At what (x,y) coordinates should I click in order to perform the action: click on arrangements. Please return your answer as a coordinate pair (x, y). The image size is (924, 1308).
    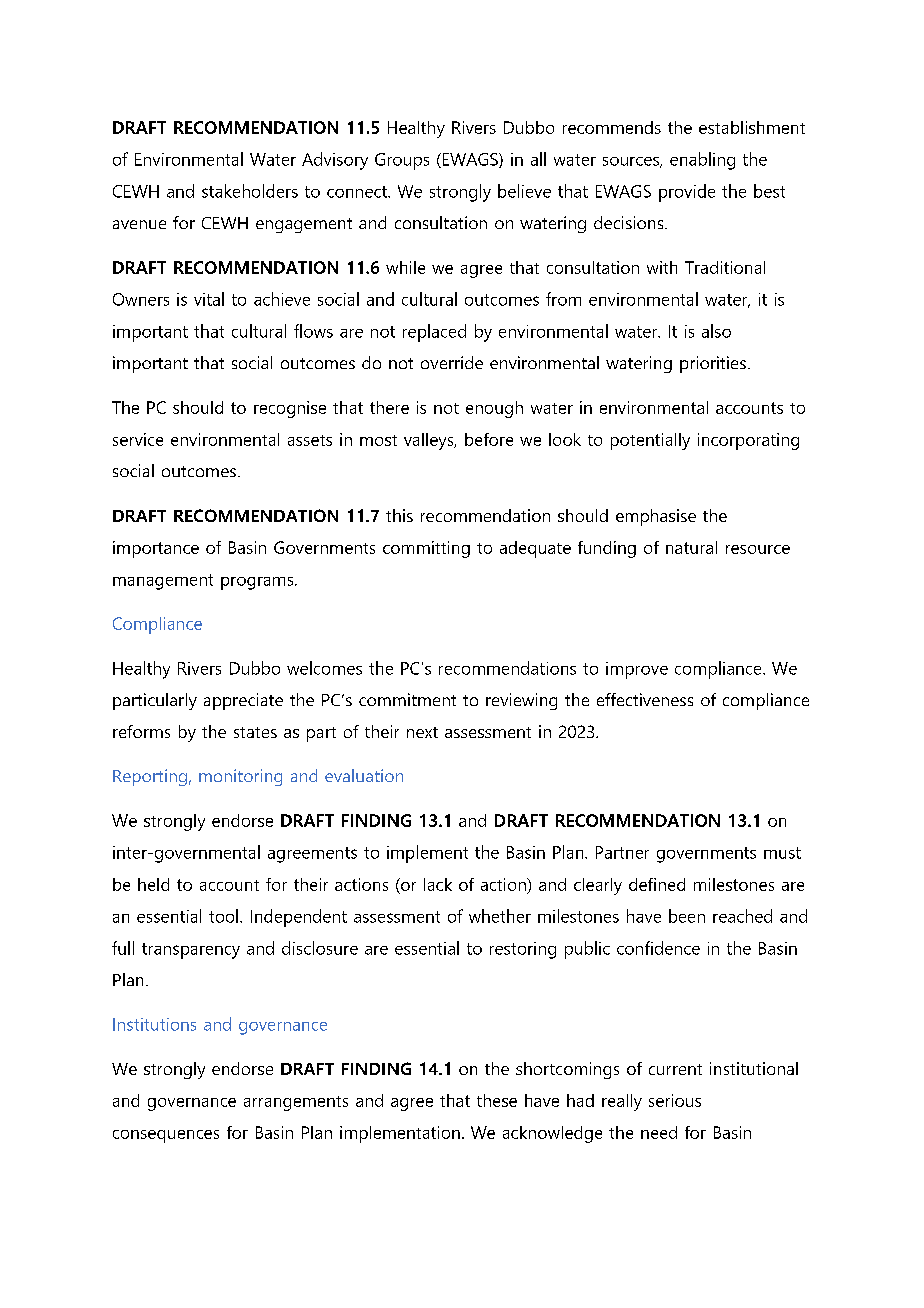
    Looking at the image, I should click on (296, 1103).
